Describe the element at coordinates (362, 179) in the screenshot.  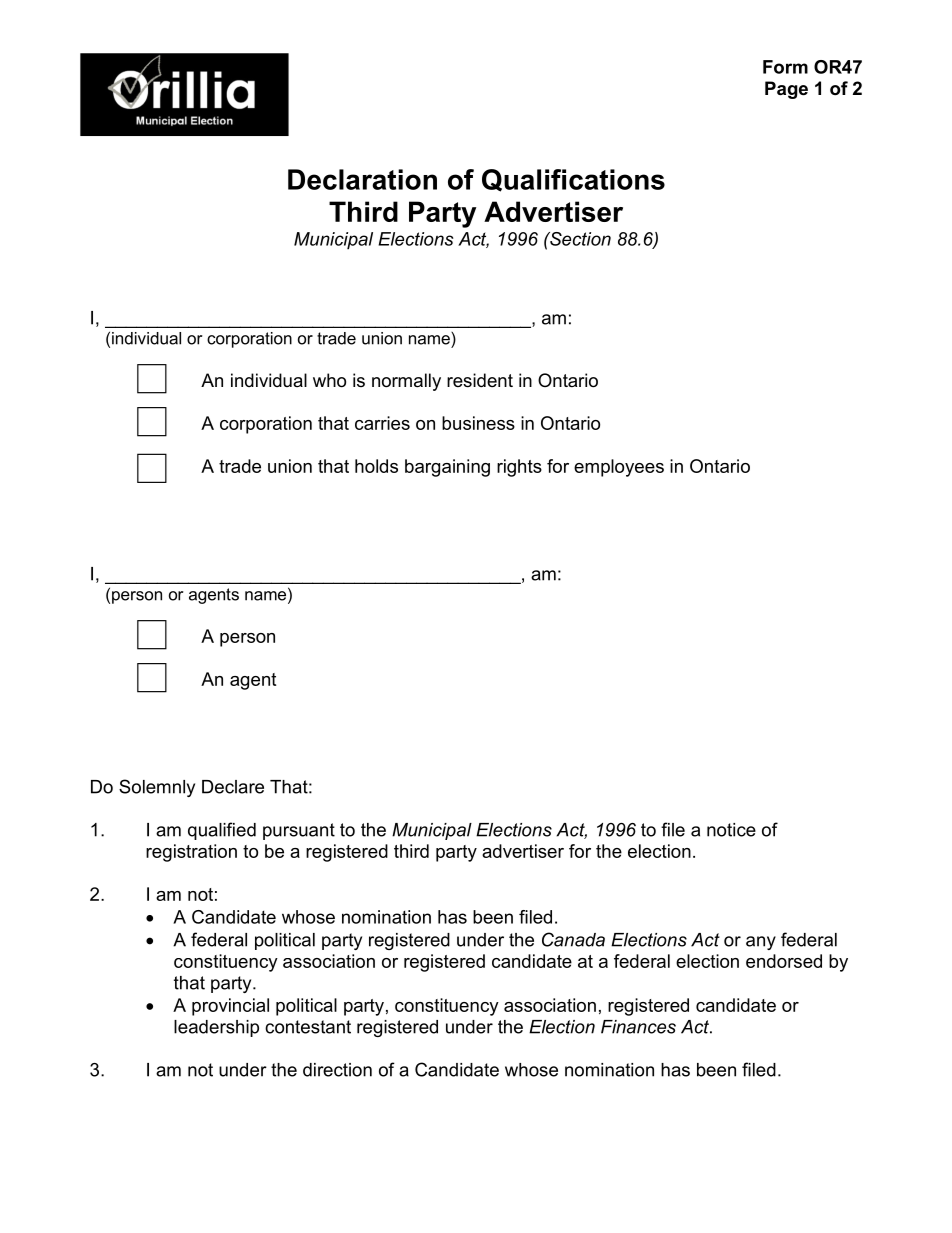
I see `Declaration` at that location.
